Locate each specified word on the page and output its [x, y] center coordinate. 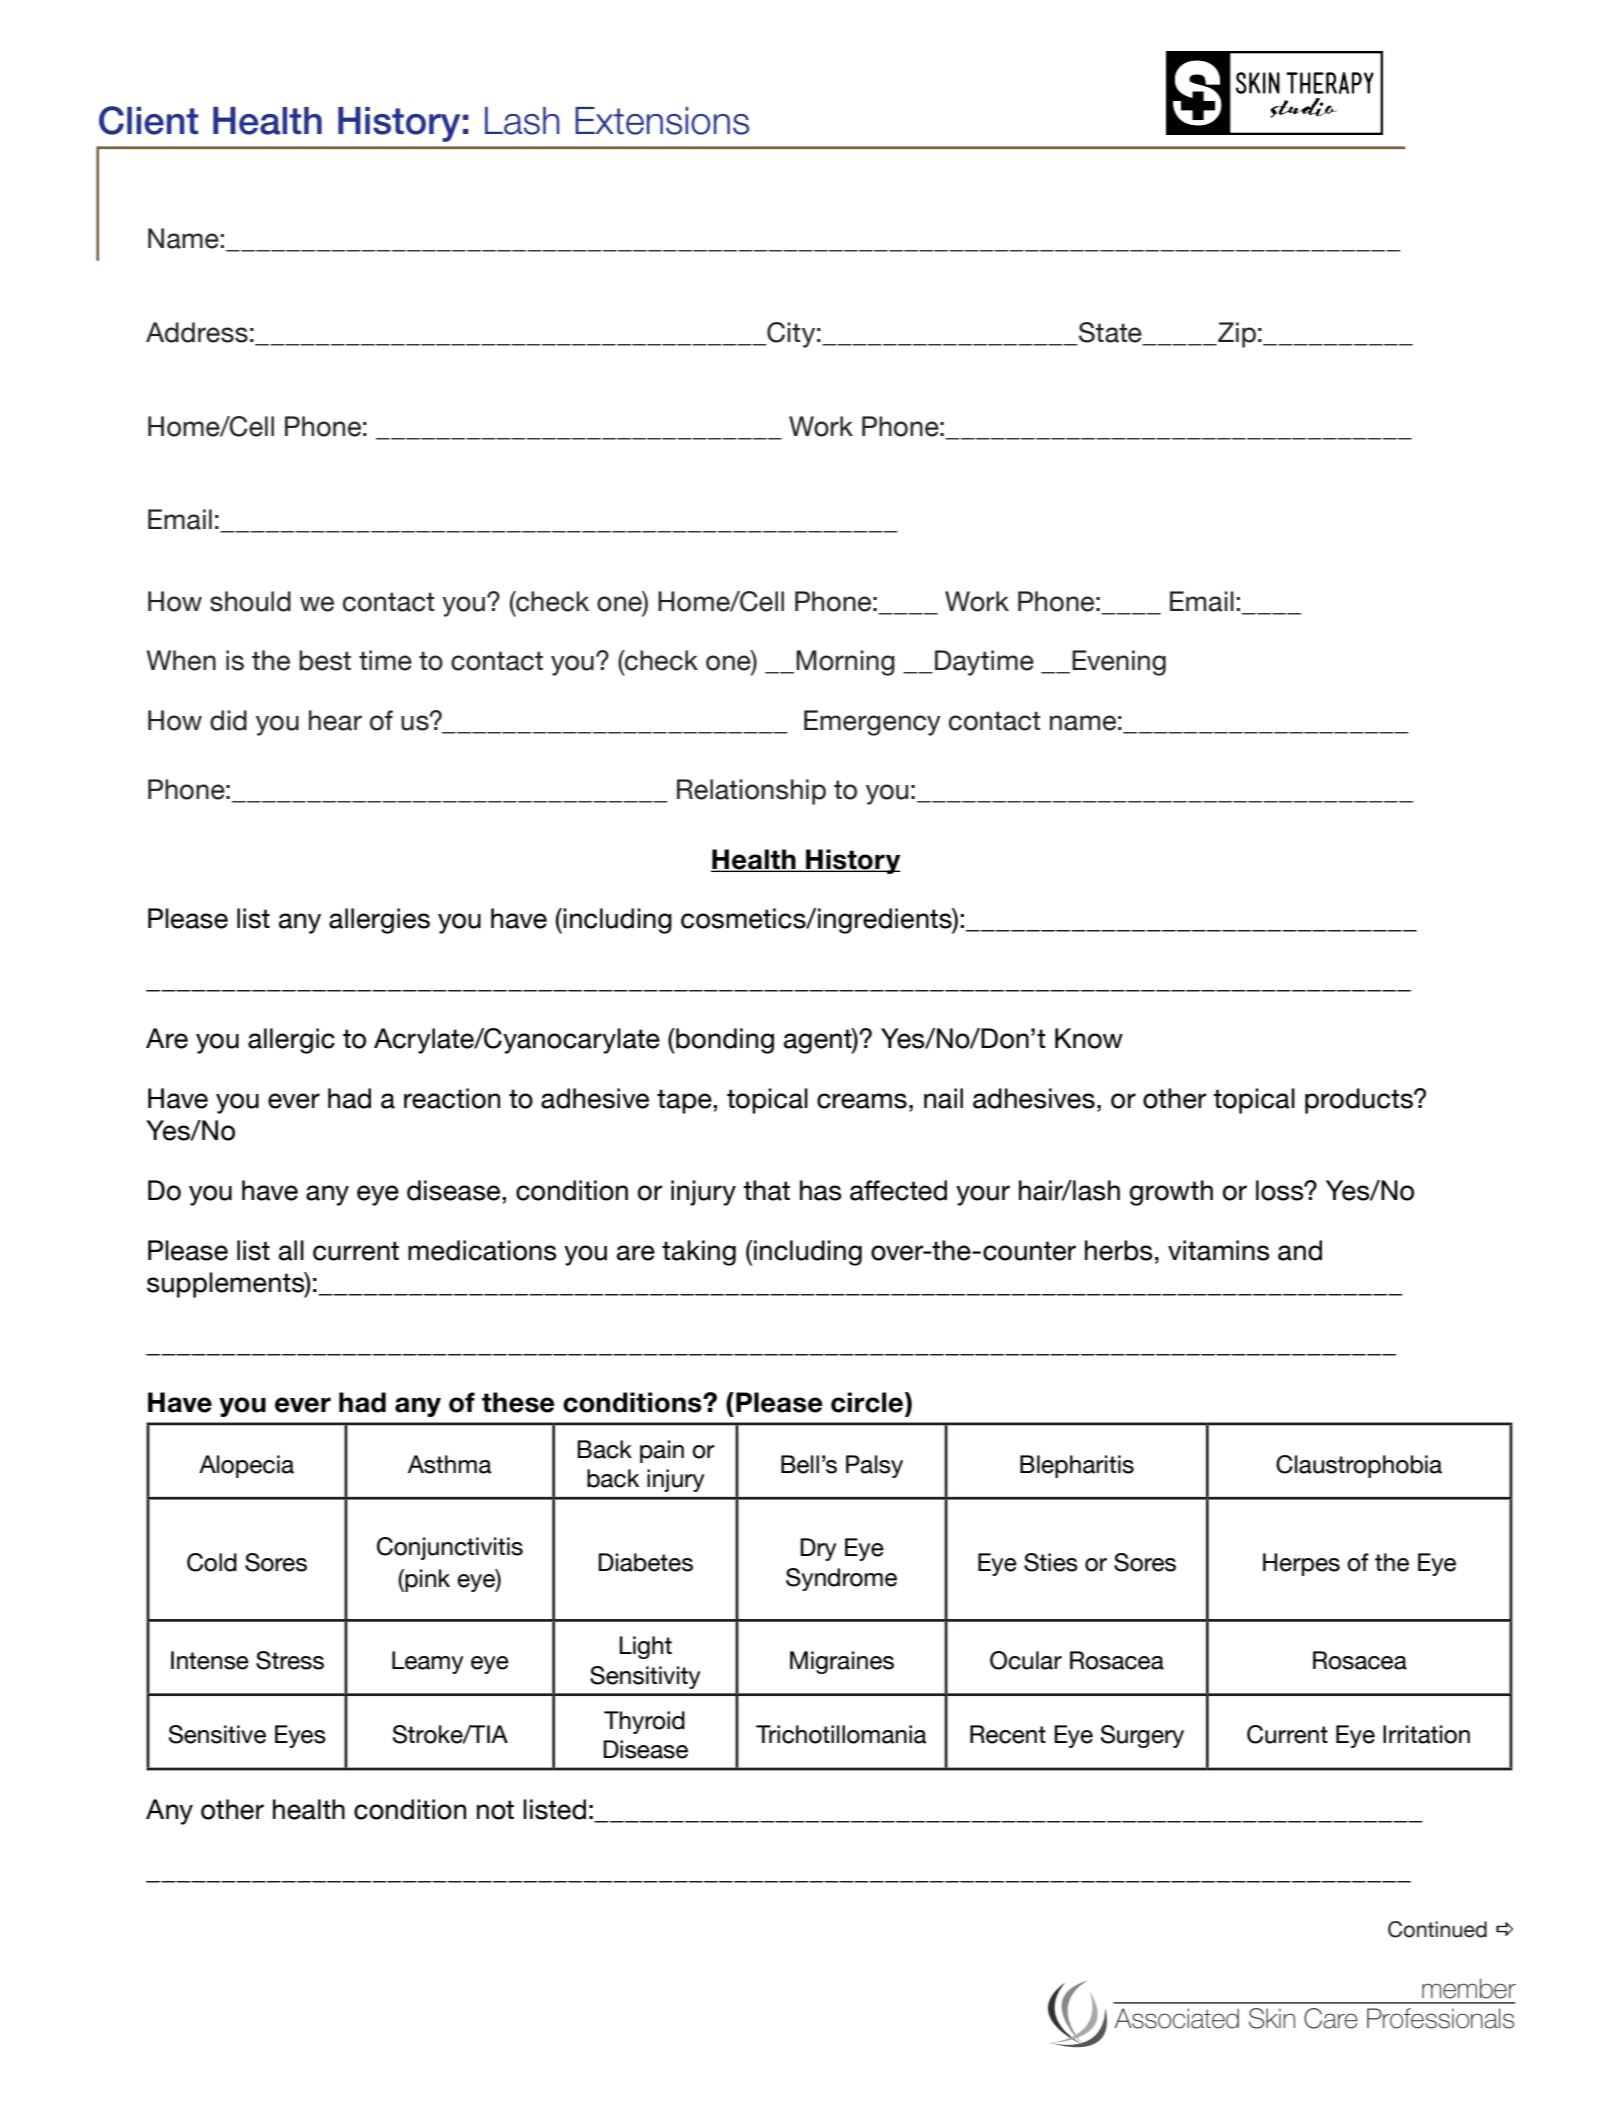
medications [482, 1250]
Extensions [662, 121]
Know [1089, 1038]
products [1360, 1101]
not [495, 1810]
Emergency [872, 723]
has [820, 1190]
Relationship [751, 792]
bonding [724, 1041]
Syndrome [841, 1579]
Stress [290, 1660]
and [1300, 1250]
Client [148, 120]
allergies [379, 921]
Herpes [1301, 1564]
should [250, 601]
